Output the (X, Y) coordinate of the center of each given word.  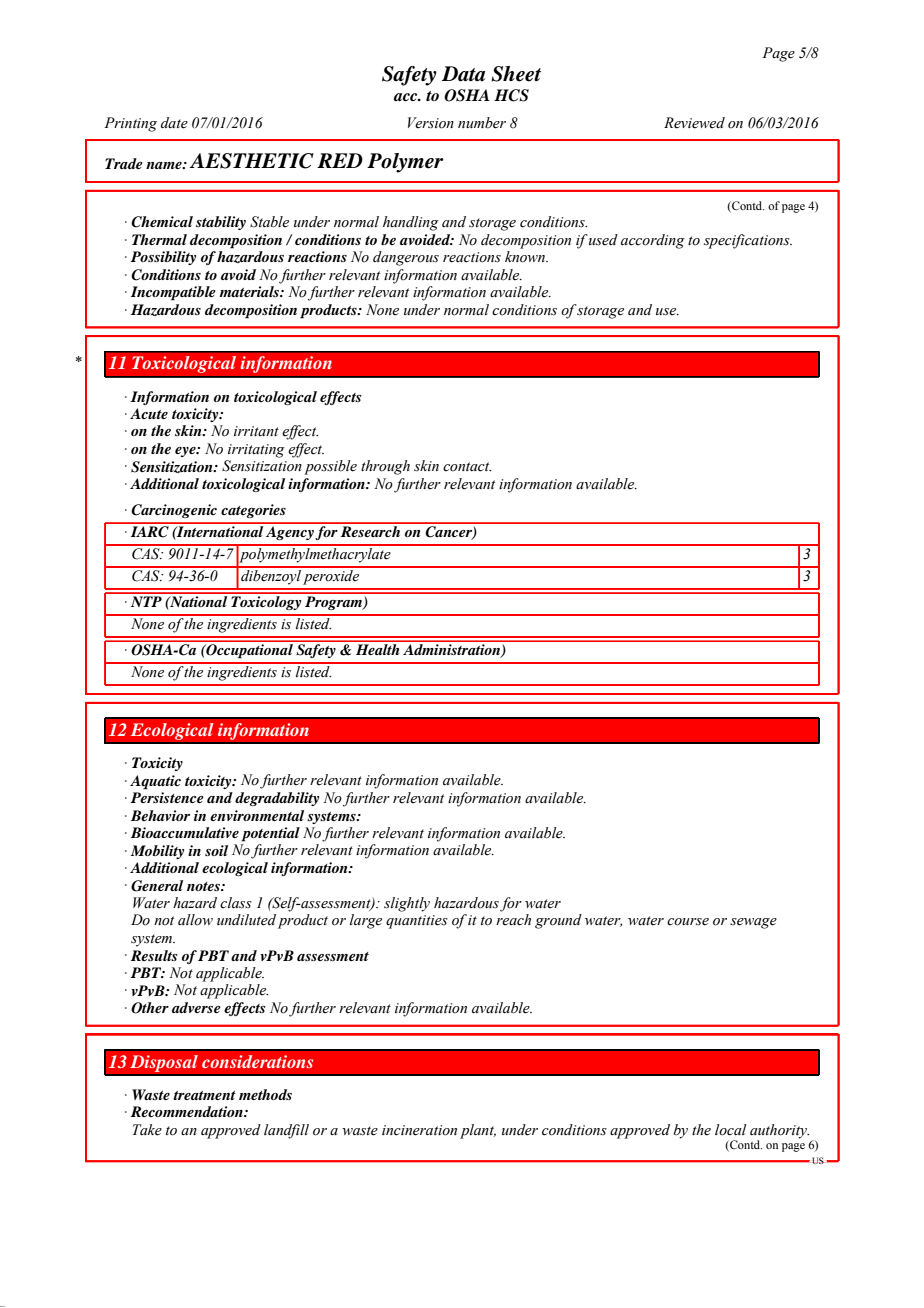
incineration (419, 1130)
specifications (748, 241)
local (731, 1130)
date (174, 123)
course (688, 922)
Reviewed (694, 123)
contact (467, 467)
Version (431, 123)
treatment (204, 1095)
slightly (407, 904)
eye (186, 452)
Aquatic (155, 782)
